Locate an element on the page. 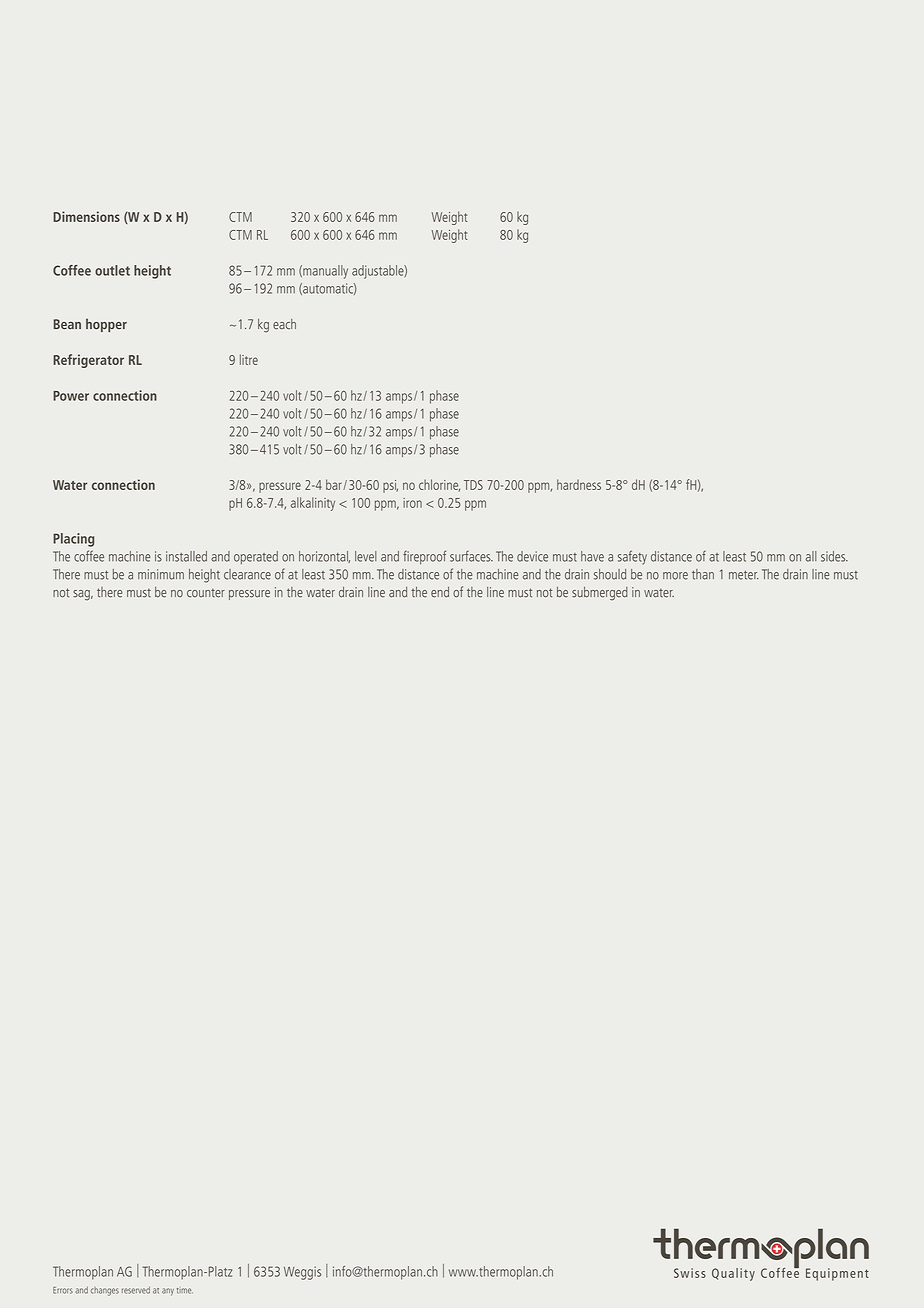 The height and width of the document is (1308, 924). each is located at coordinates (284, 324).
